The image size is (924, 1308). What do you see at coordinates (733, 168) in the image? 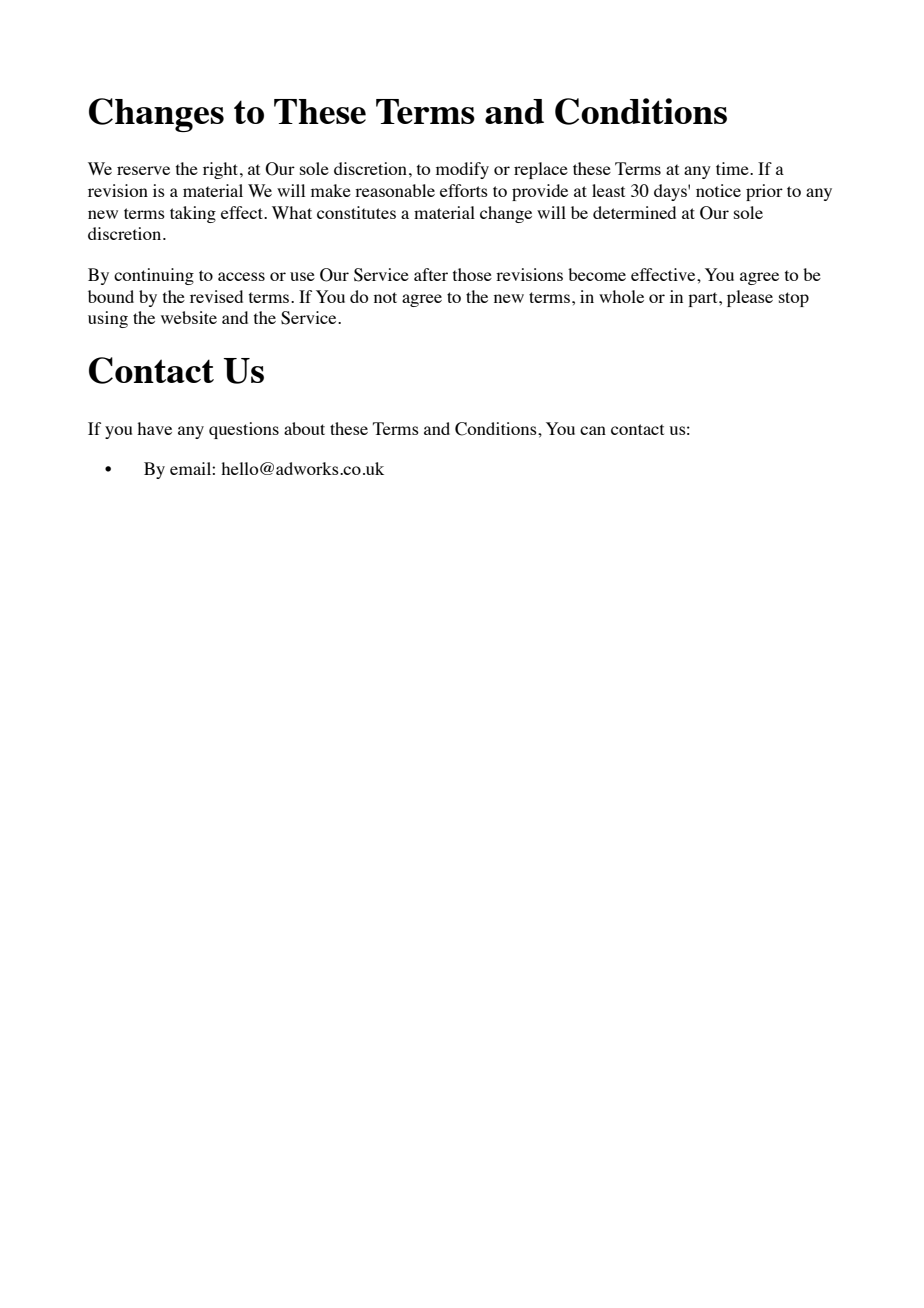
I see `time` at bounding box center [733, 168].
